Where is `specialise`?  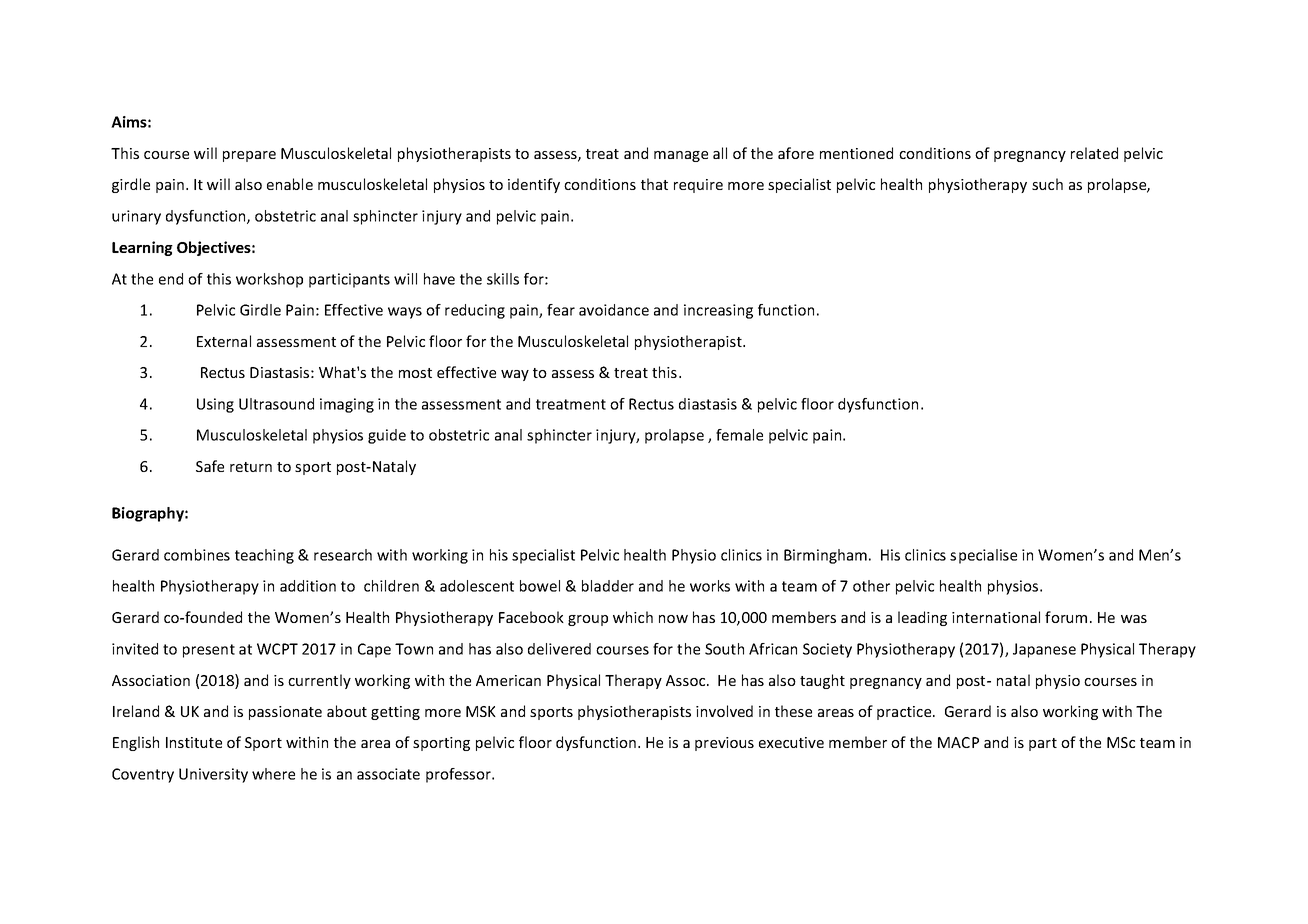
specialise is located at coordinates (983, 556).
